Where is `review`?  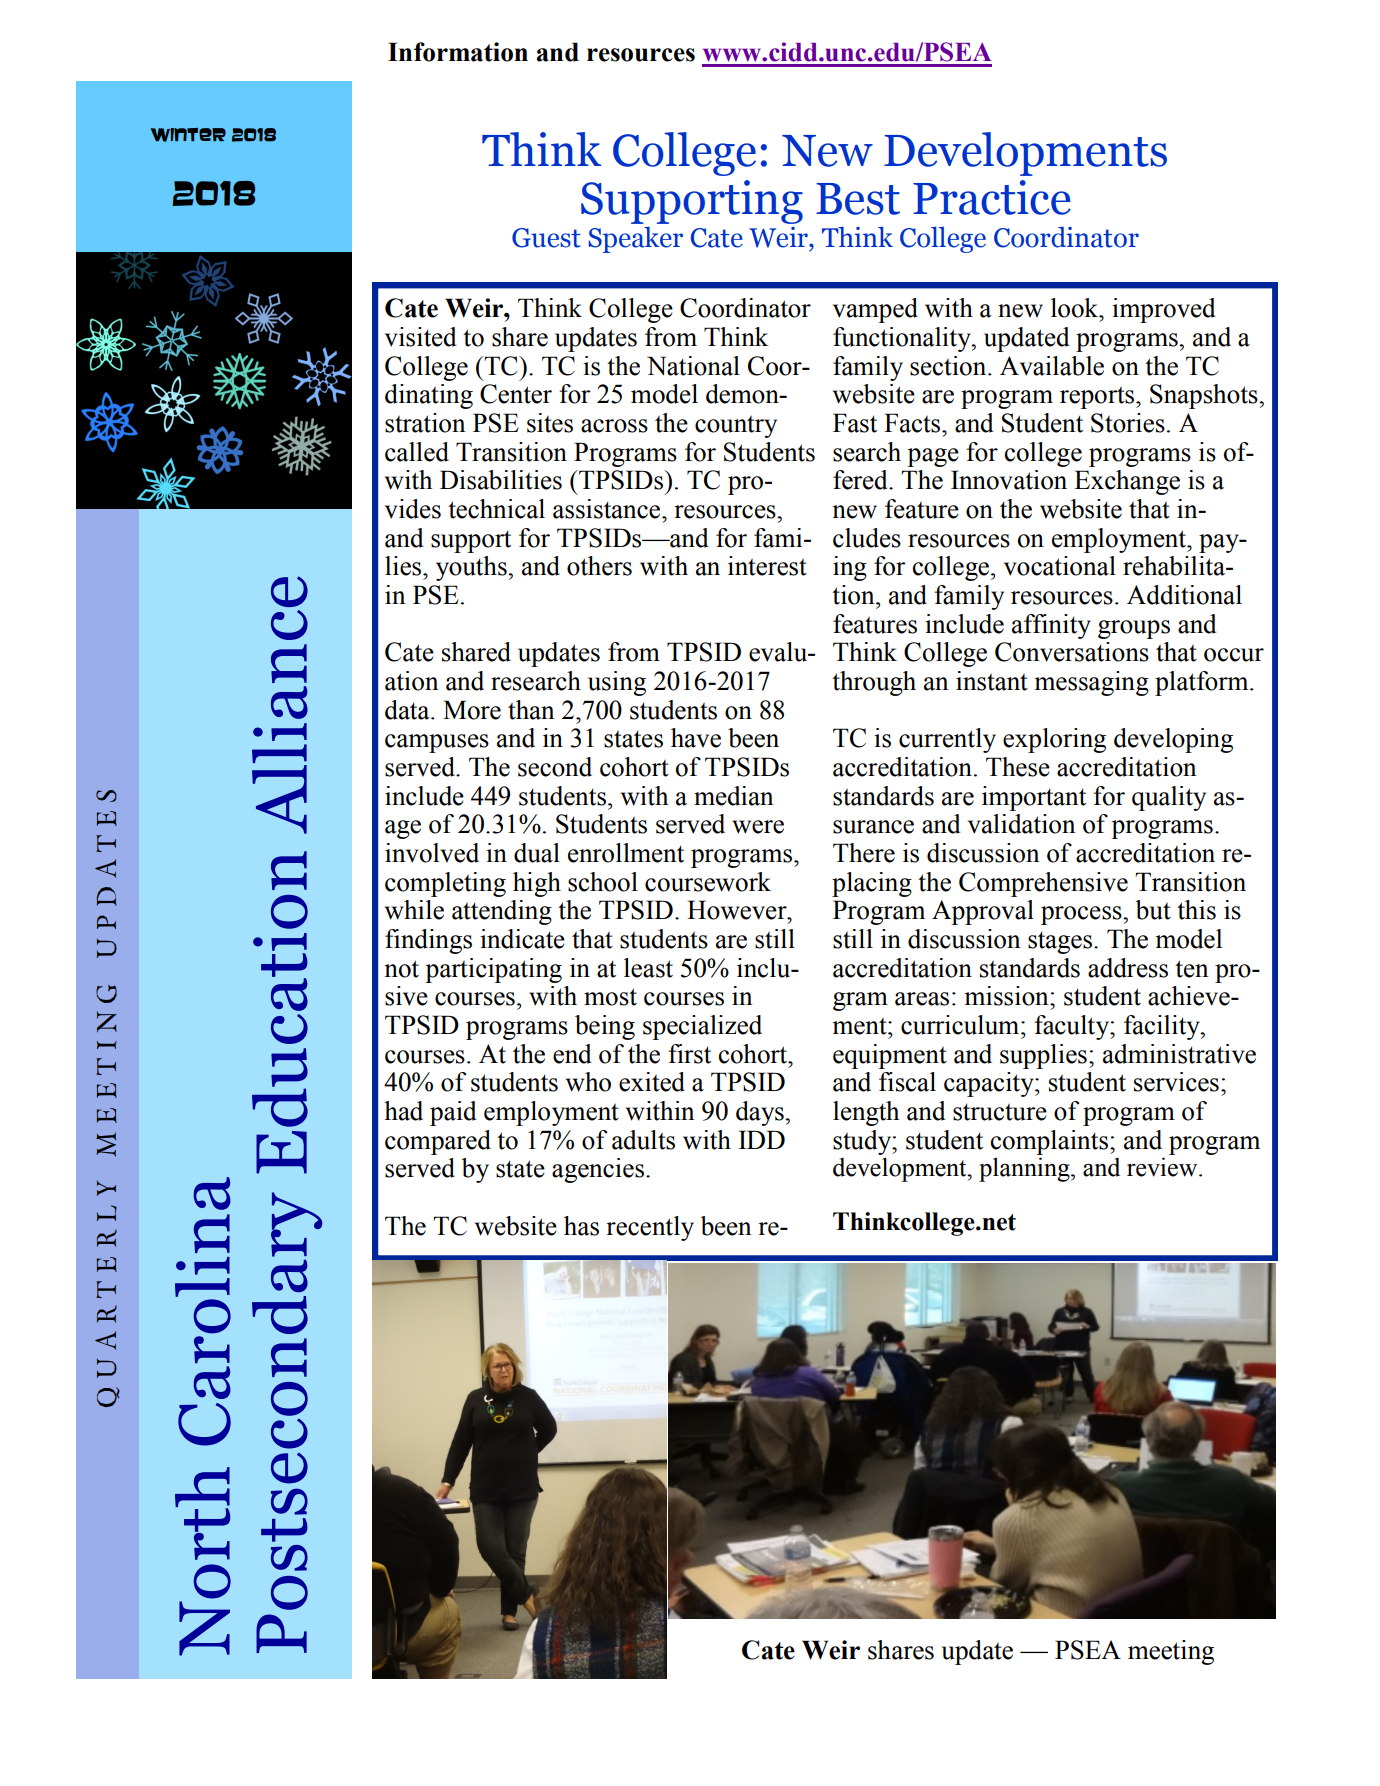 review is located at coordinates (1163, 1167).
